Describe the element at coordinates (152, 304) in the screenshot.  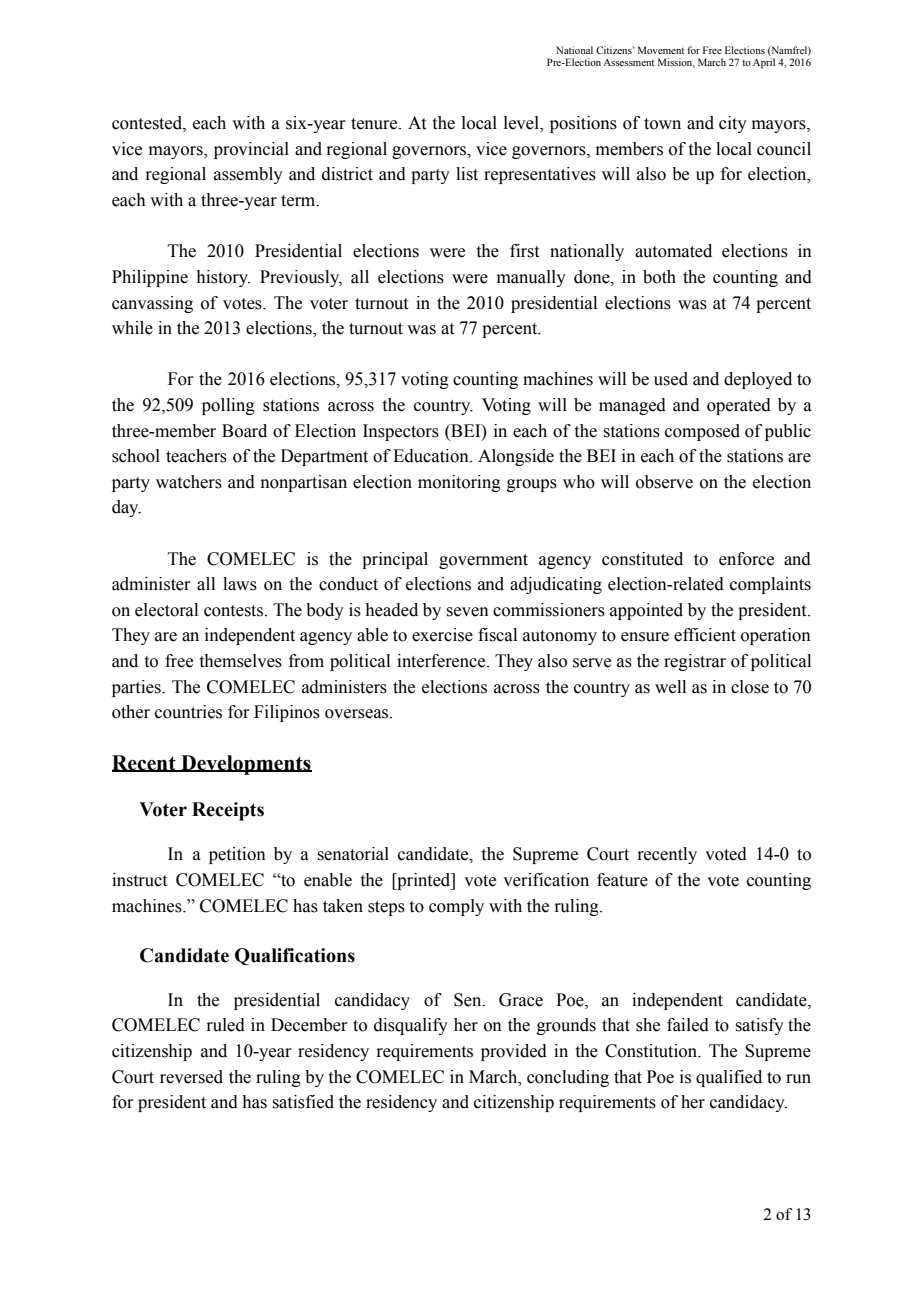
I see `canvassing` at that location.
